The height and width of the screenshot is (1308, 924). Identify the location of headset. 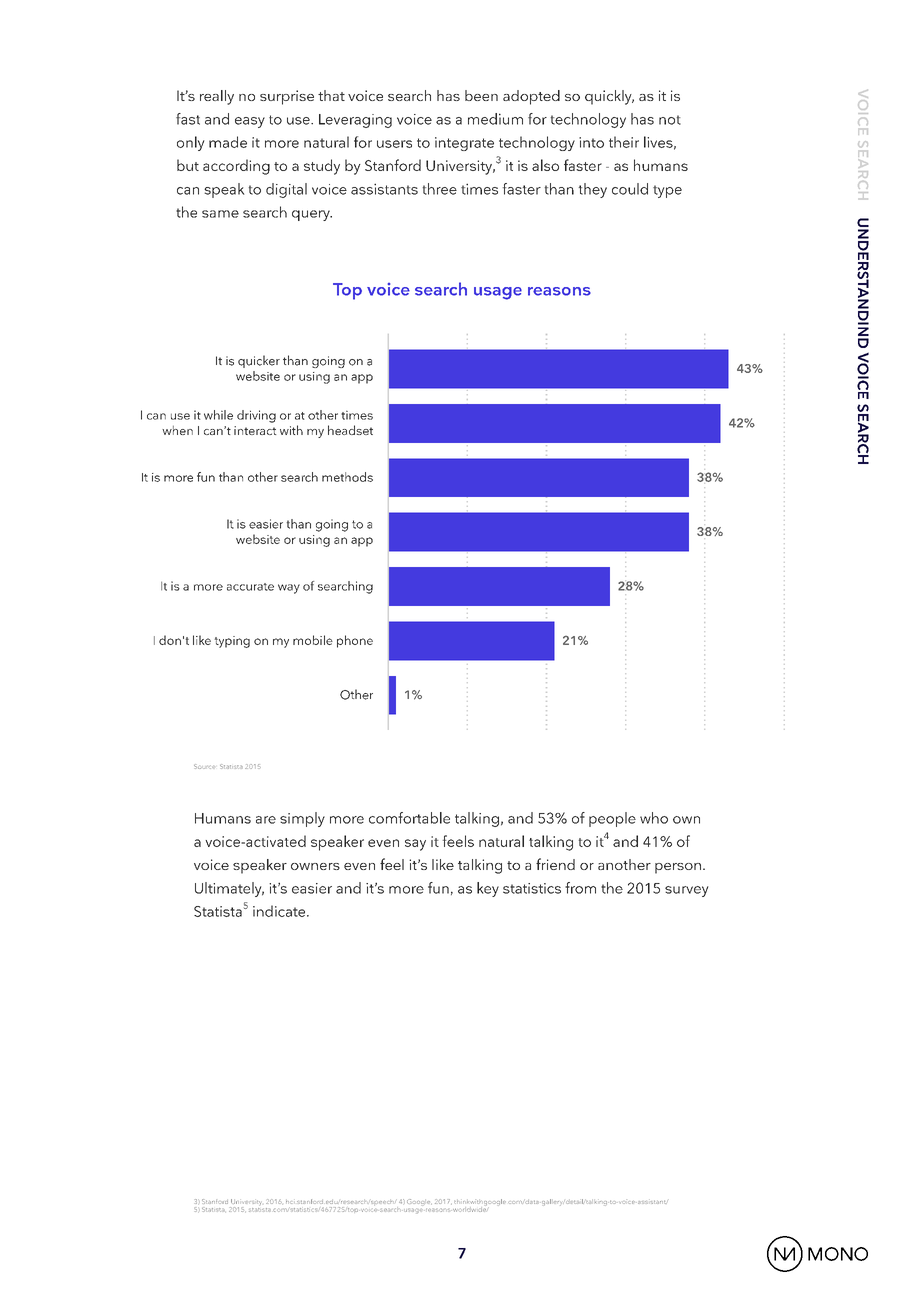
(350, 430).
